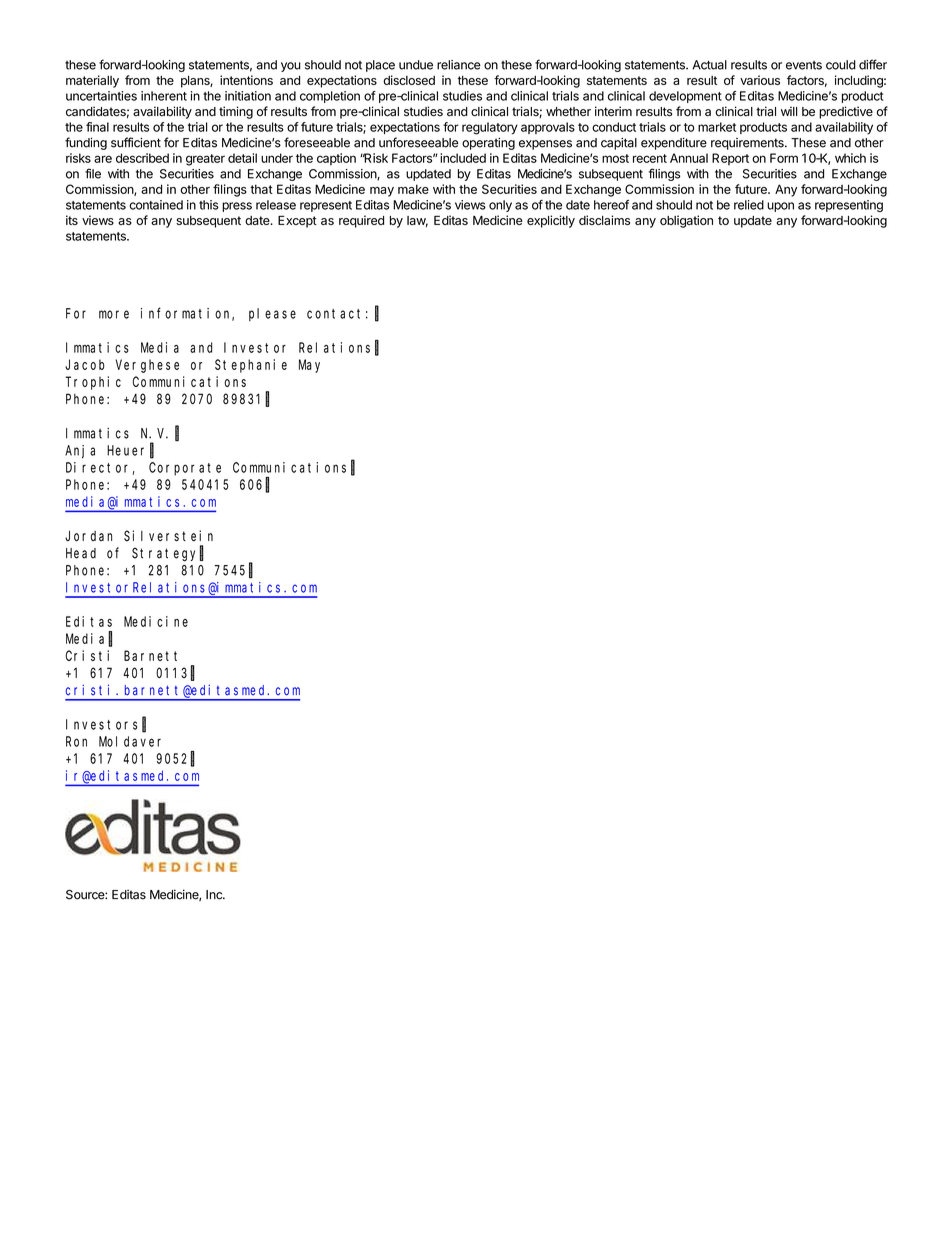 This screenshot has width=952, height=1233. Describe the element at coordinates (114, 314) in the screenshot. I see `more` at that location.
